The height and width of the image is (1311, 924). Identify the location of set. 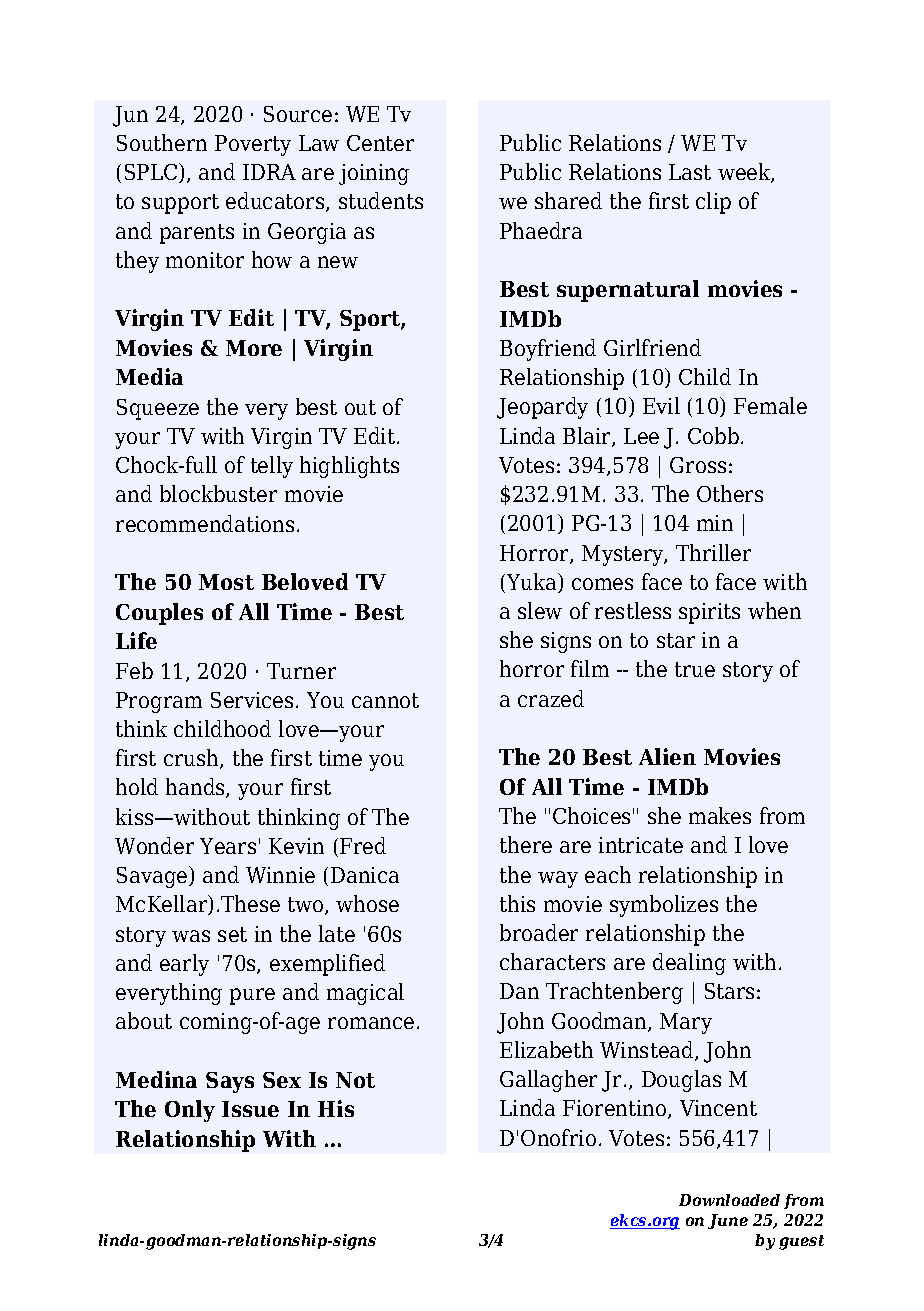
(232, 934).
